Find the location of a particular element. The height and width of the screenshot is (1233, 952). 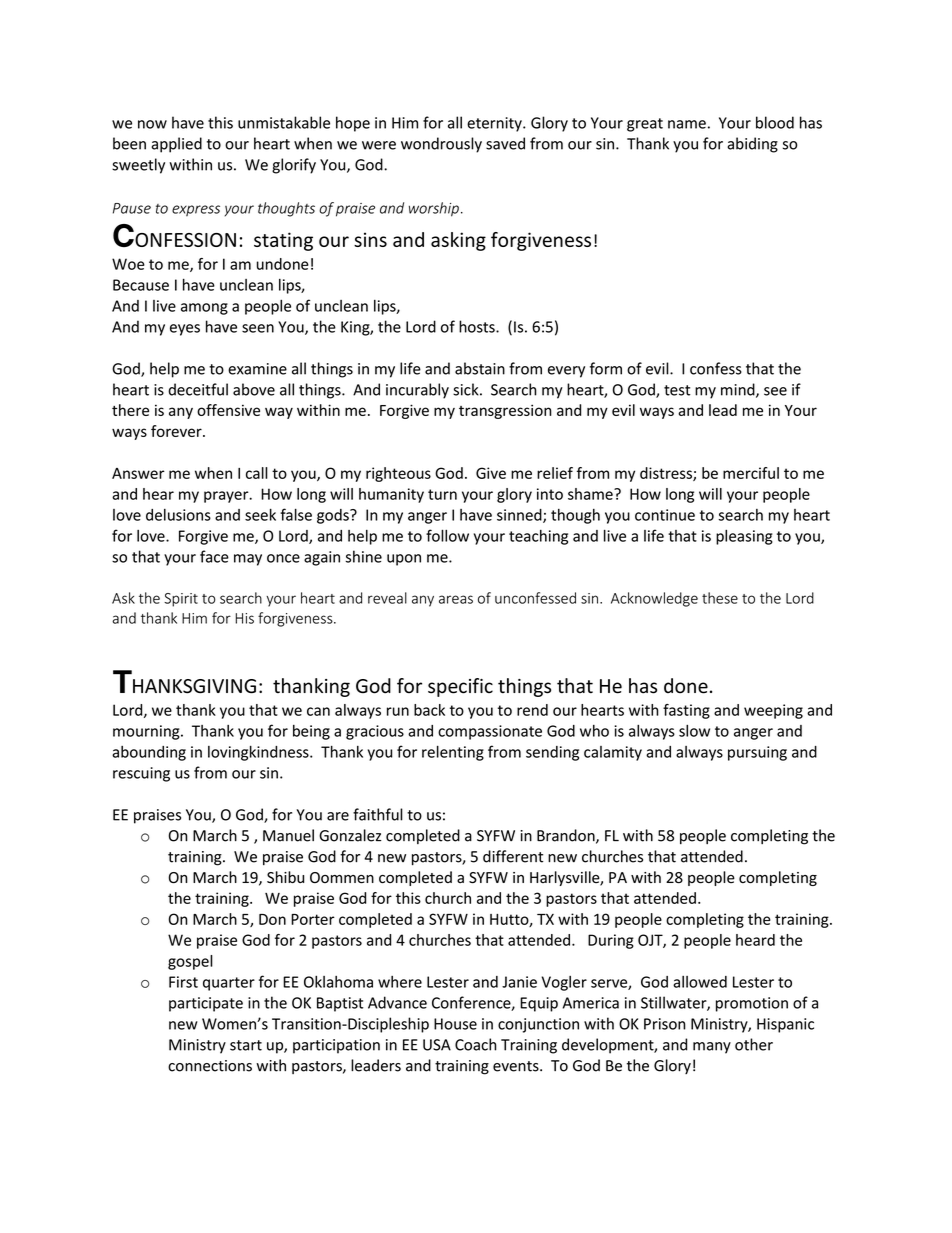

eyes is located at coordinates (185, 330).
